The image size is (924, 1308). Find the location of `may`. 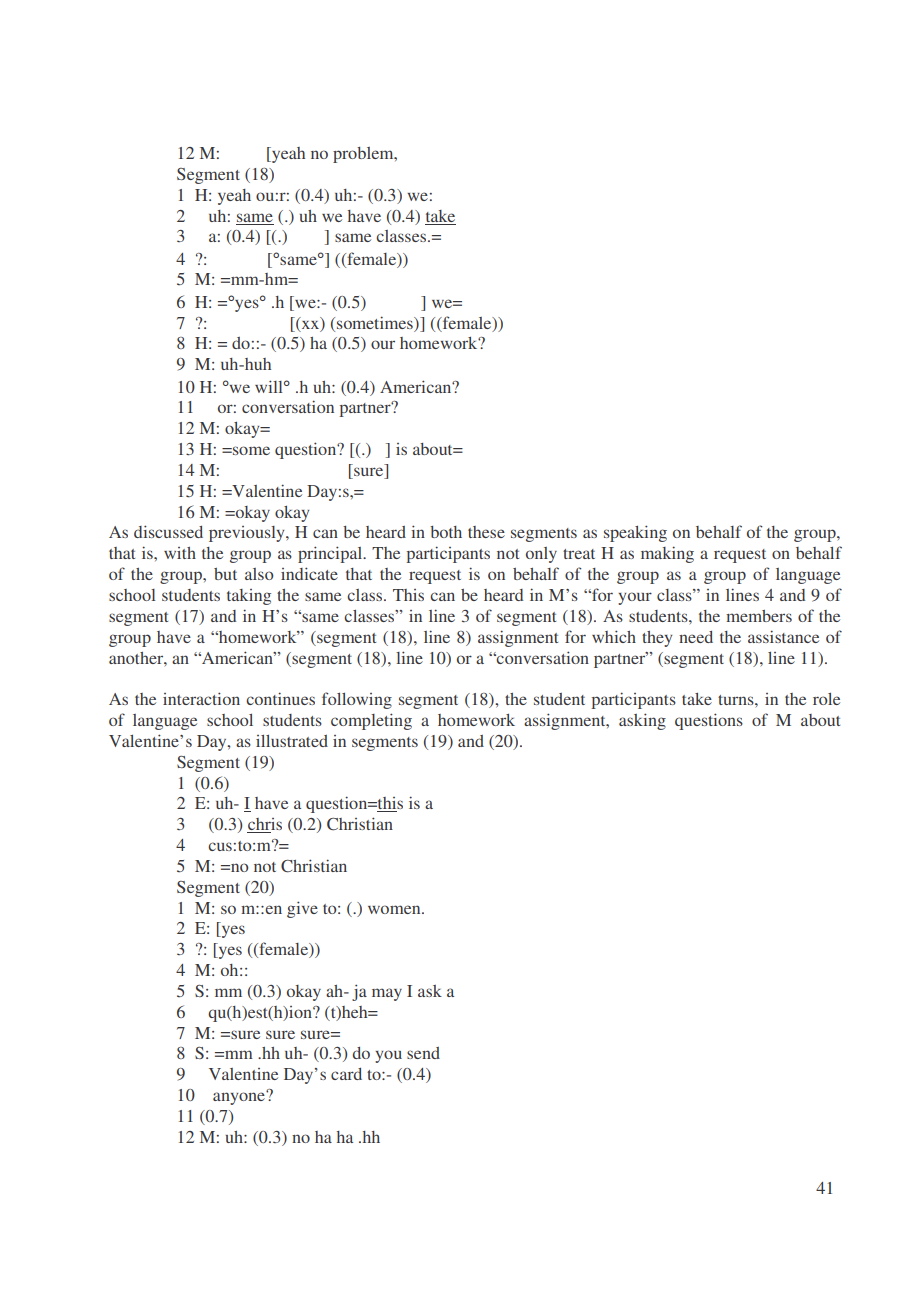

may is located at coordinates (387, 994).
